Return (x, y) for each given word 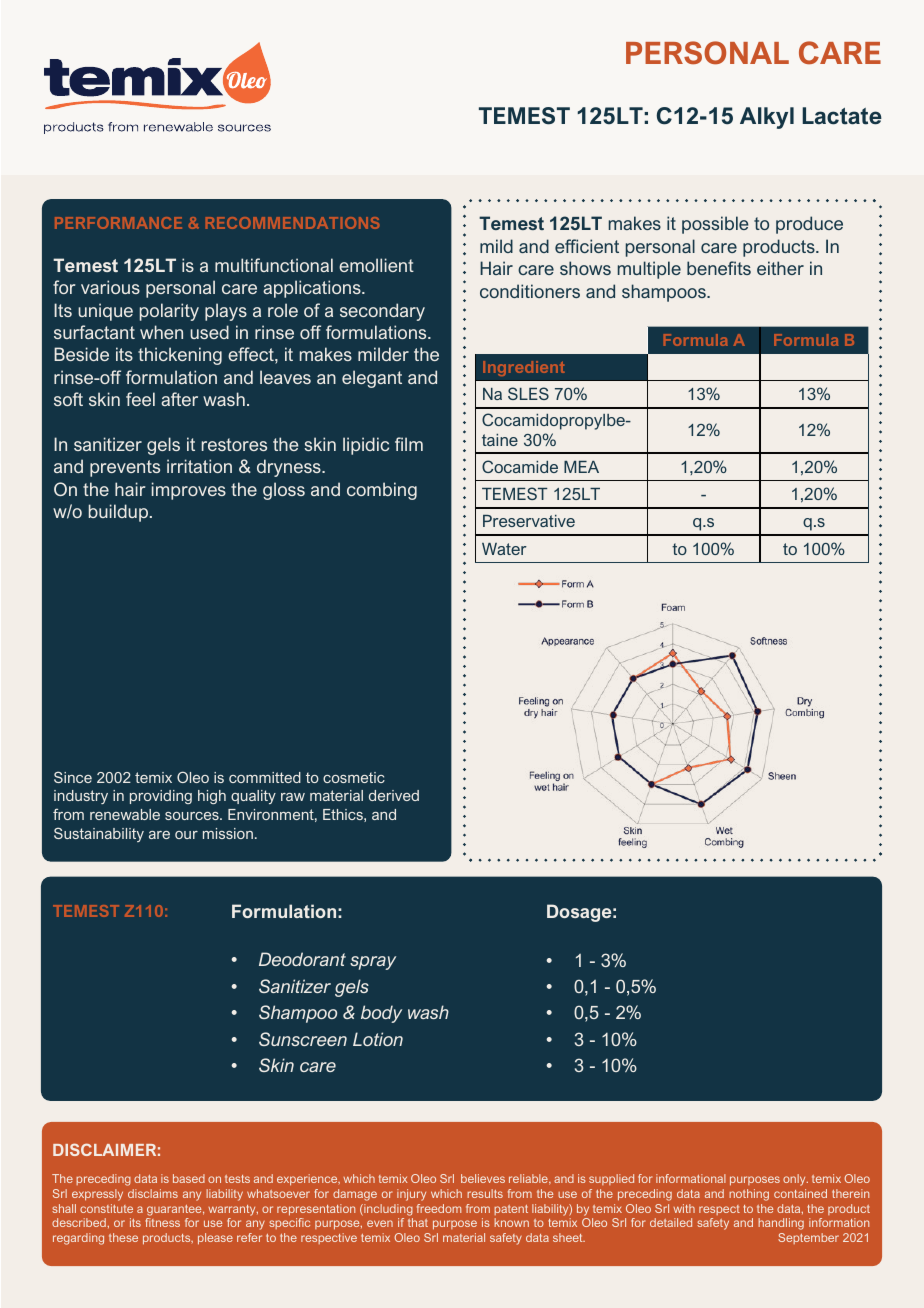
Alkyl (767, 118)
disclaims (153, 1193)
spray (373, 963)
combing (382, 491)
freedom (439, 1208)
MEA (581, 467)
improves (189, 491)
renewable (125, 814)
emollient (376, 265)
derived (394, 795)
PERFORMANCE (118, 223)
